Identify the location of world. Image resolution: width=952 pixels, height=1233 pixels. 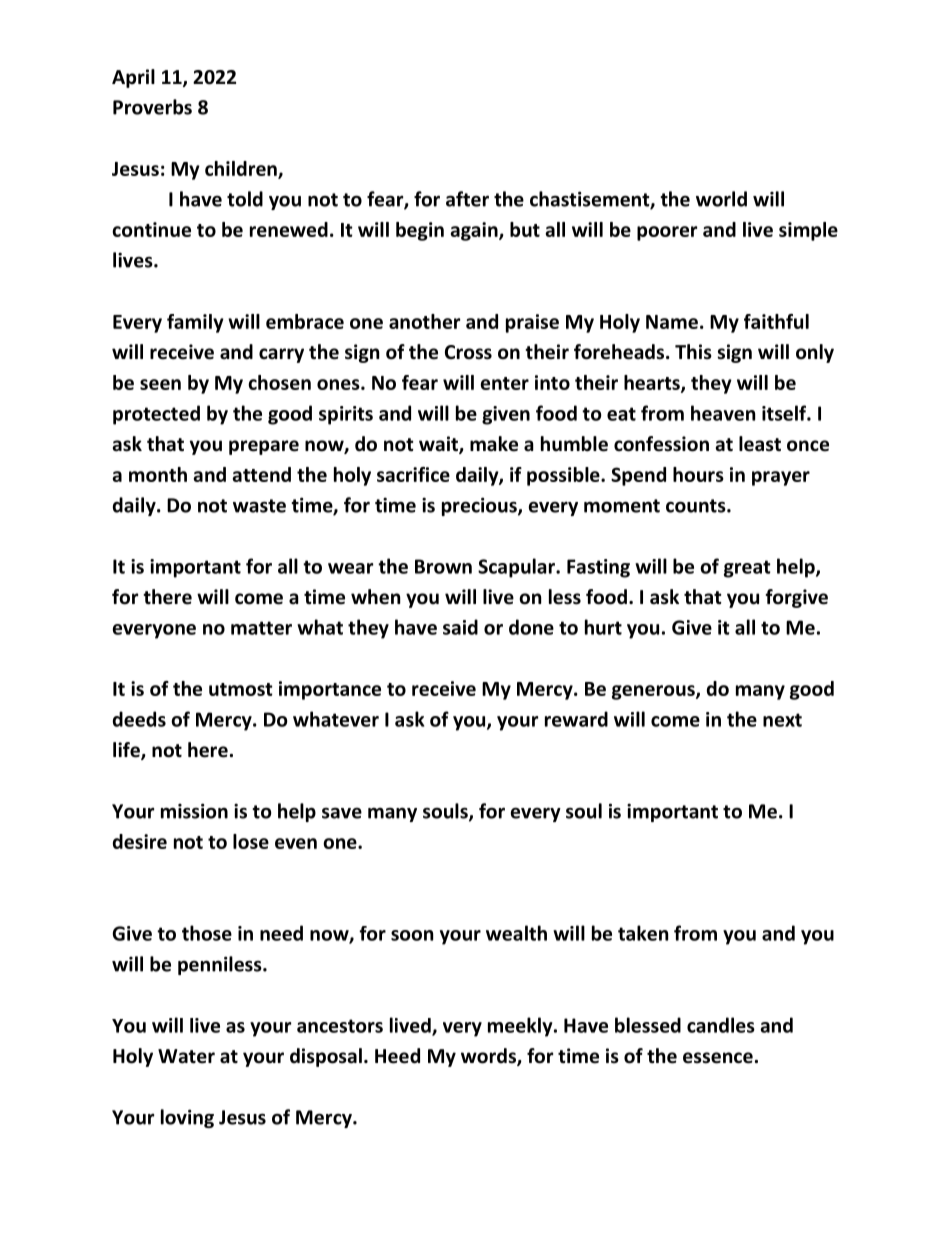
(721, 199).
